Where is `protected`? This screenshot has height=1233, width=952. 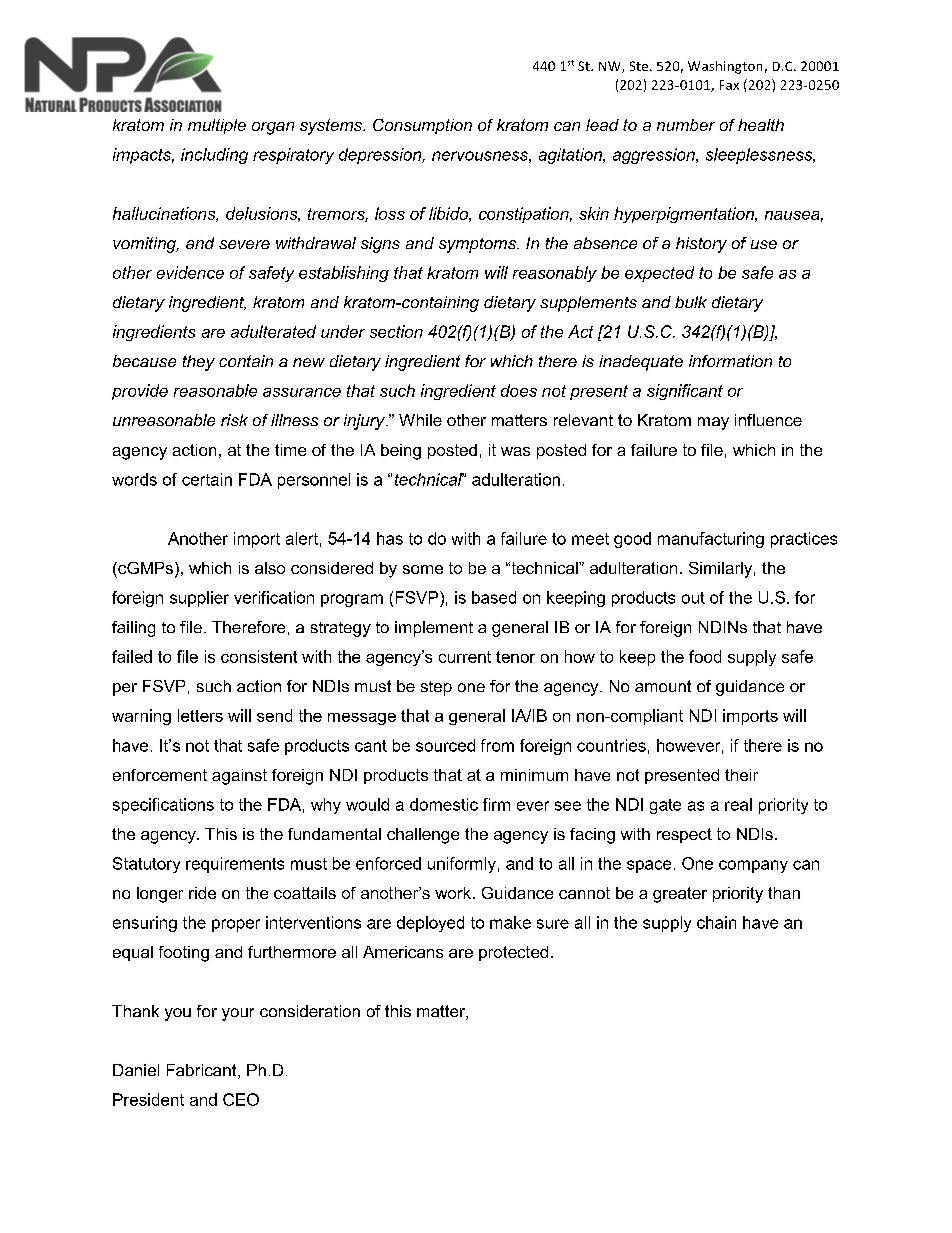 protected is located at coordinates (513, 953).
